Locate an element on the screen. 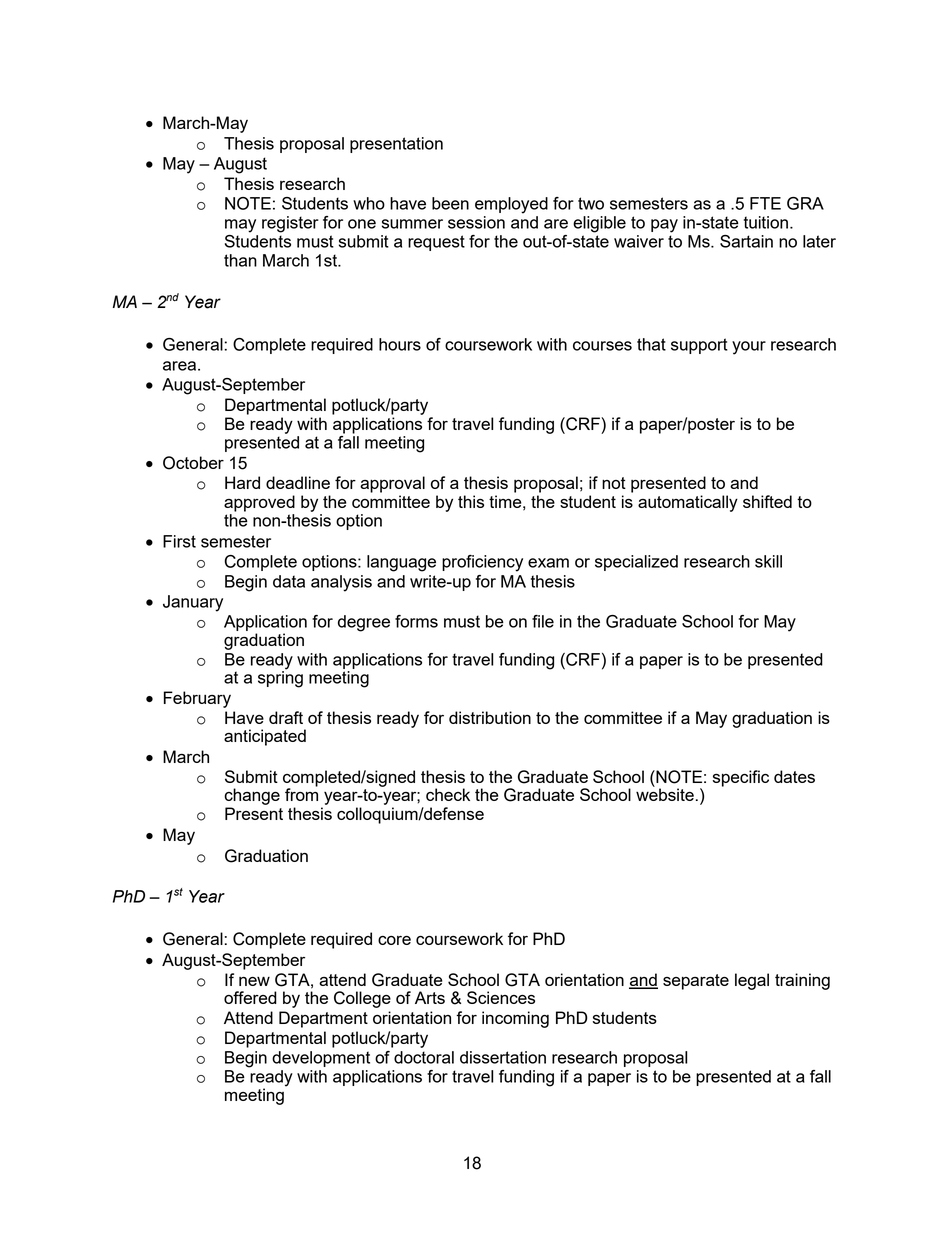  incoming is located at coordinates (515, 1019).
